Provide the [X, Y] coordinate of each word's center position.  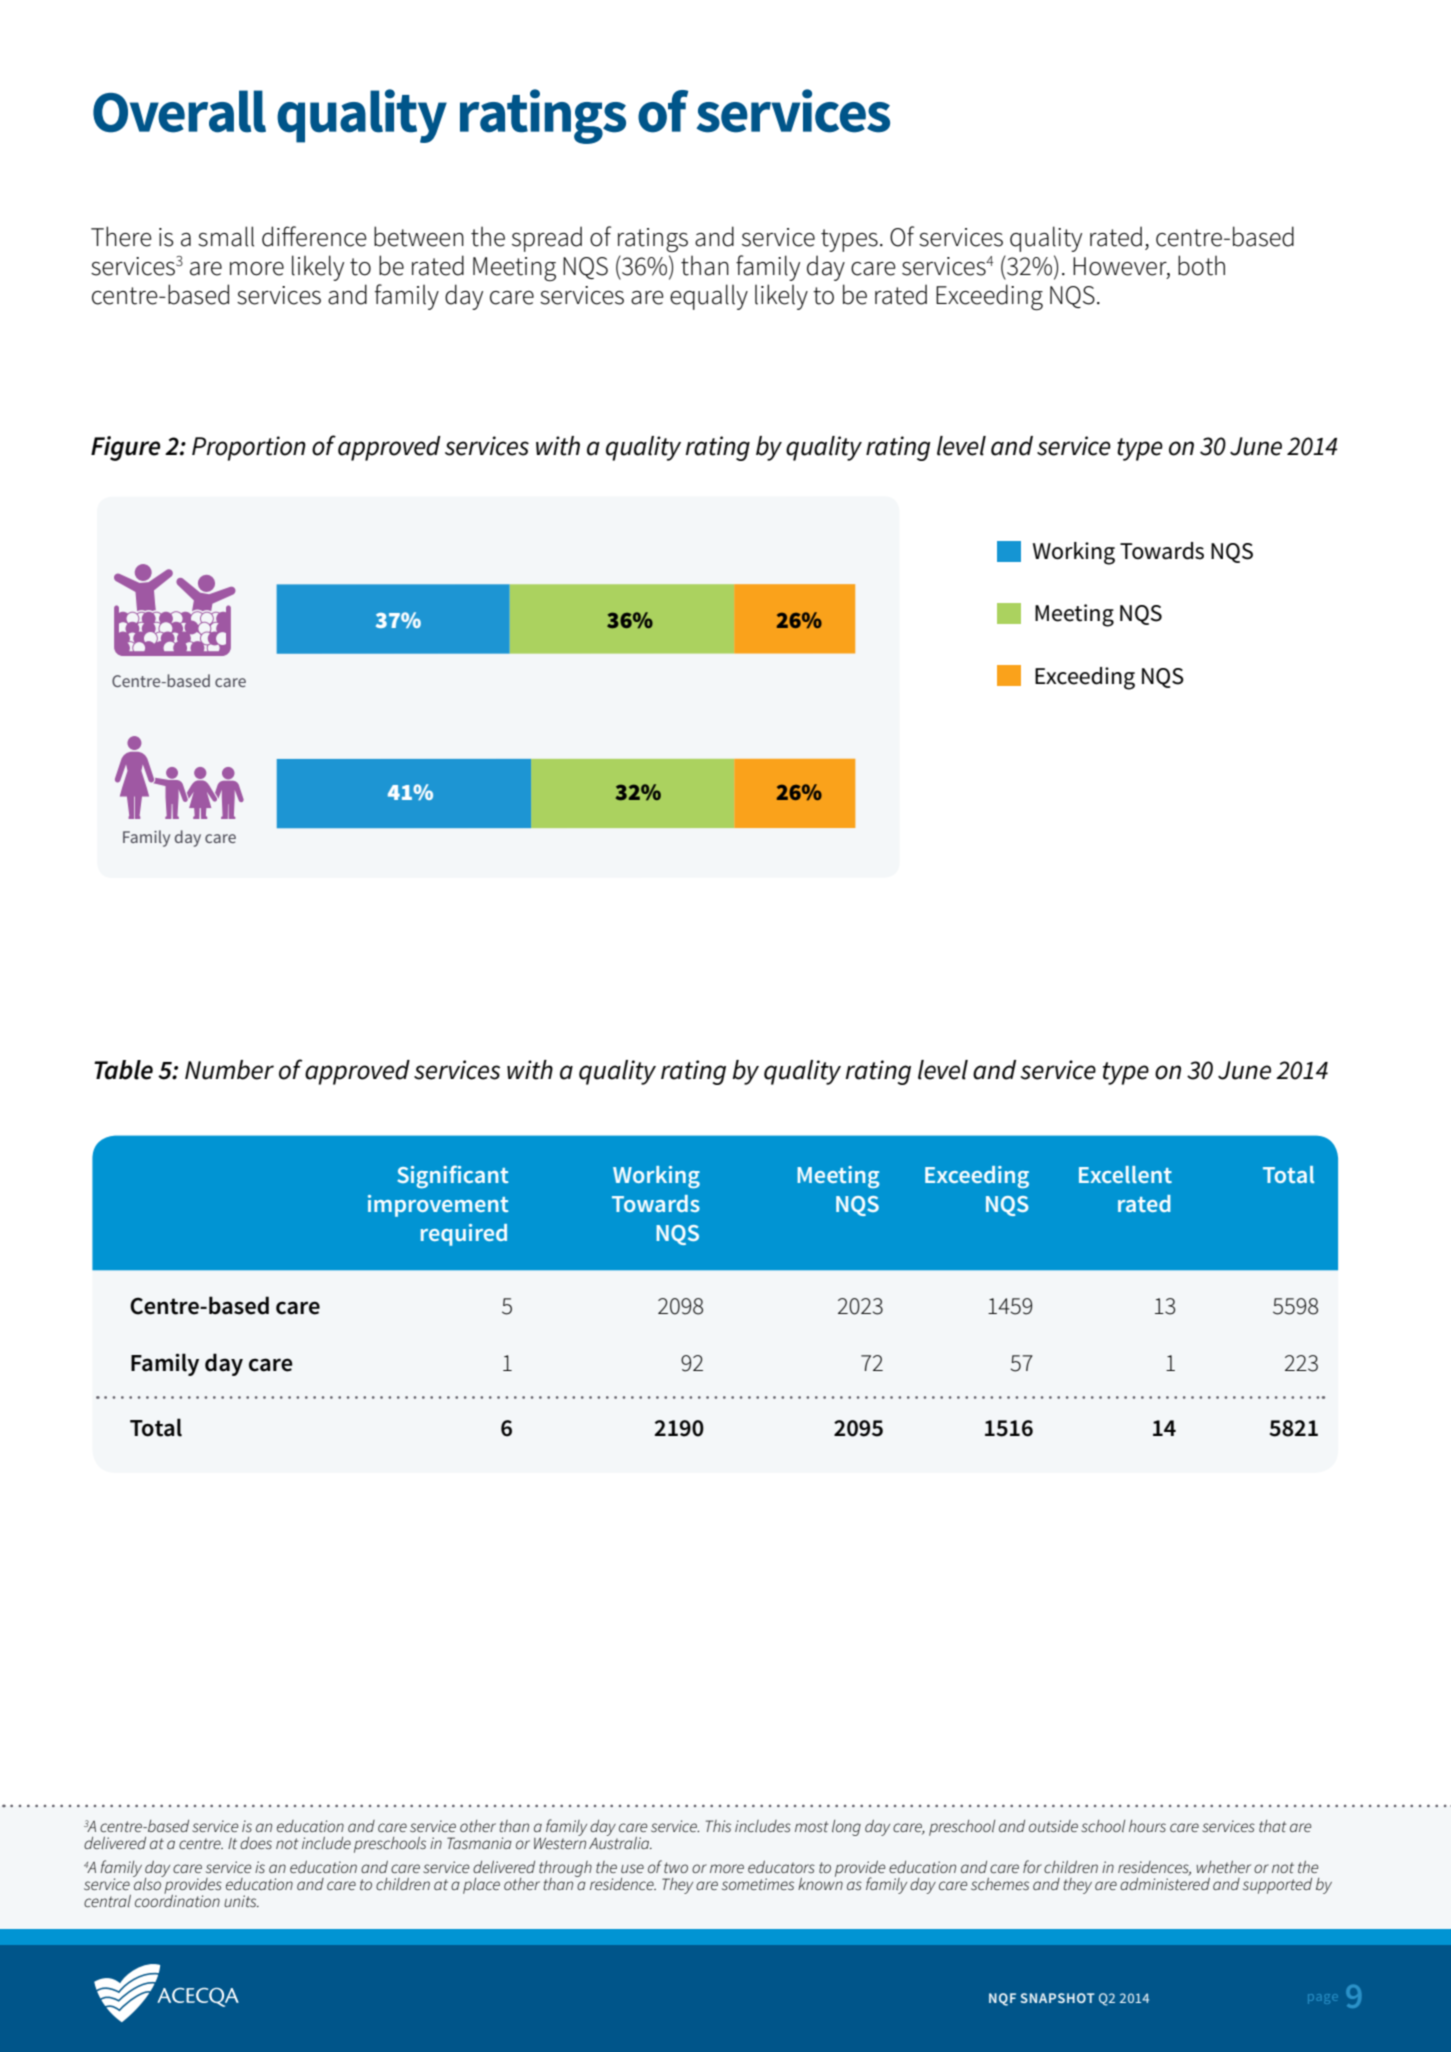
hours [1147, 1826]
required [464, 1235]
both [1201, 265]
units [241, 1901]
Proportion [249, 448]
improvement [438, 1206]
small [226, 236]
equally [709, 297]
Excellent [1125, 1174]
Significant [453, 1176]
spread [547, 239]
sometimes [758, 1884]
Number [229, 1070]
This [718, 1826]
